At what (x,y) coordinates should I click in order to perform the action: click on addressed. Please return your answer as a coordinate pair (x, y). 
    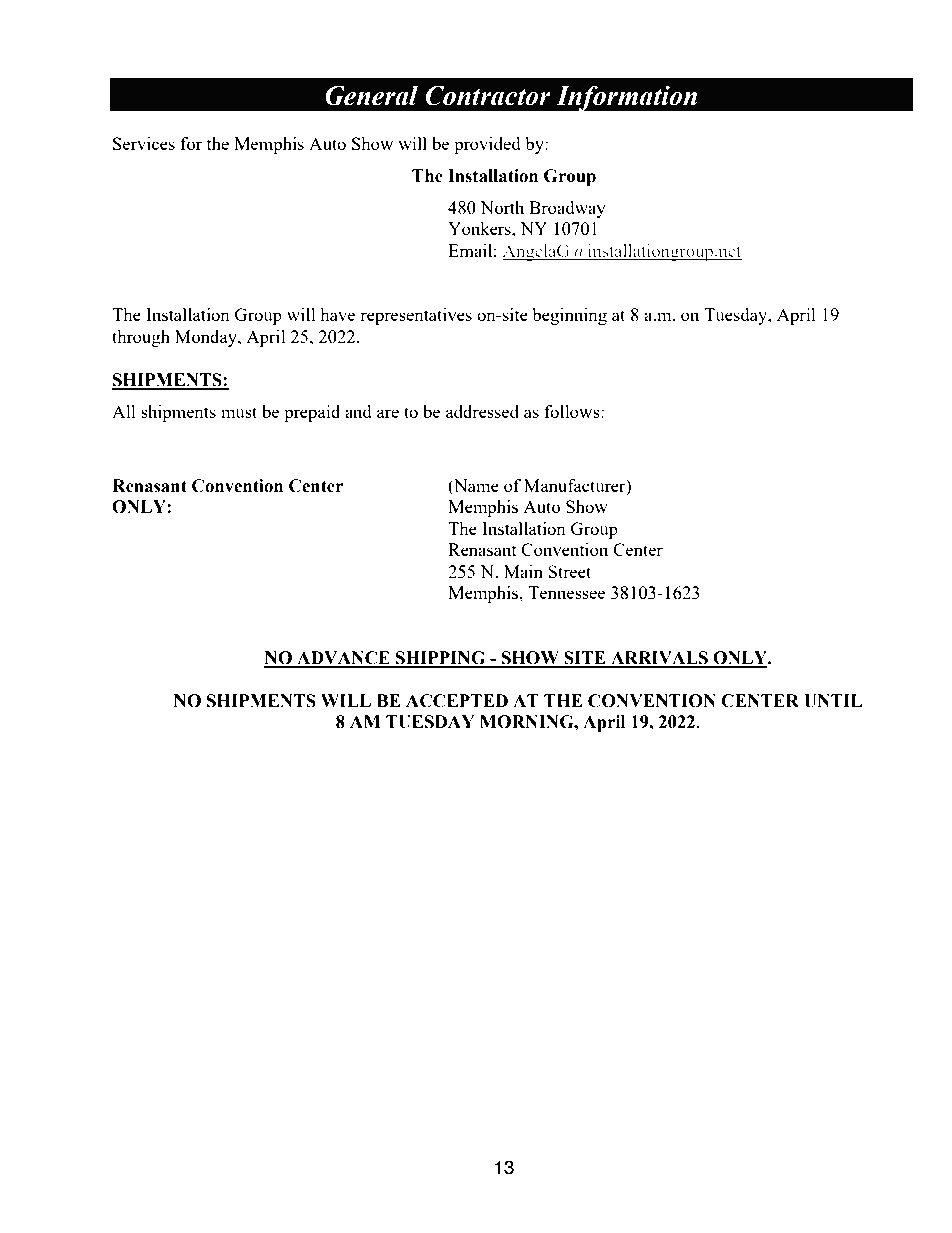
    Looking at the image, I should click on (482, 411).
